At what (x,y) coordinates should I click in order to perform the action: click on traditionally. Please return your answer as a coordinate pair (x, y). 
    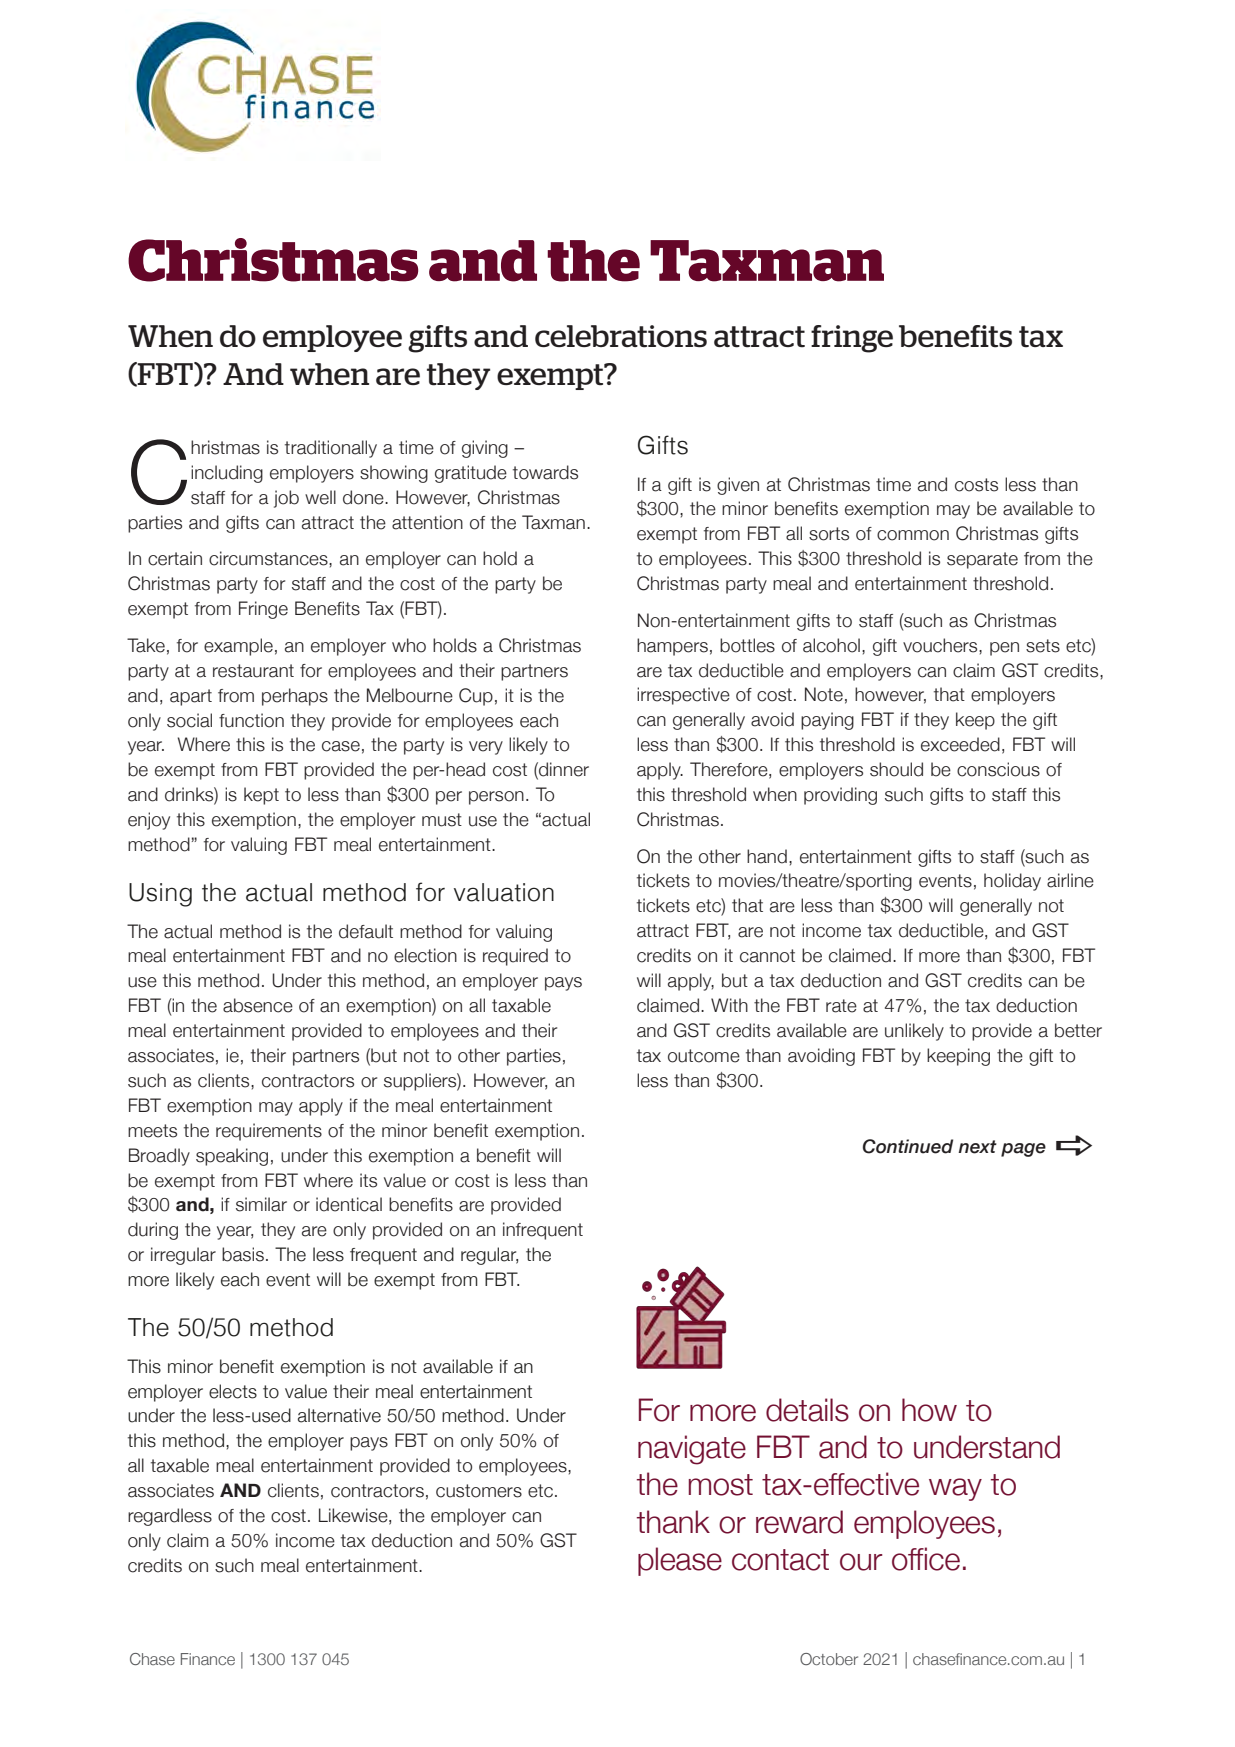
    Looking at the image, I should click on (331, 449).
